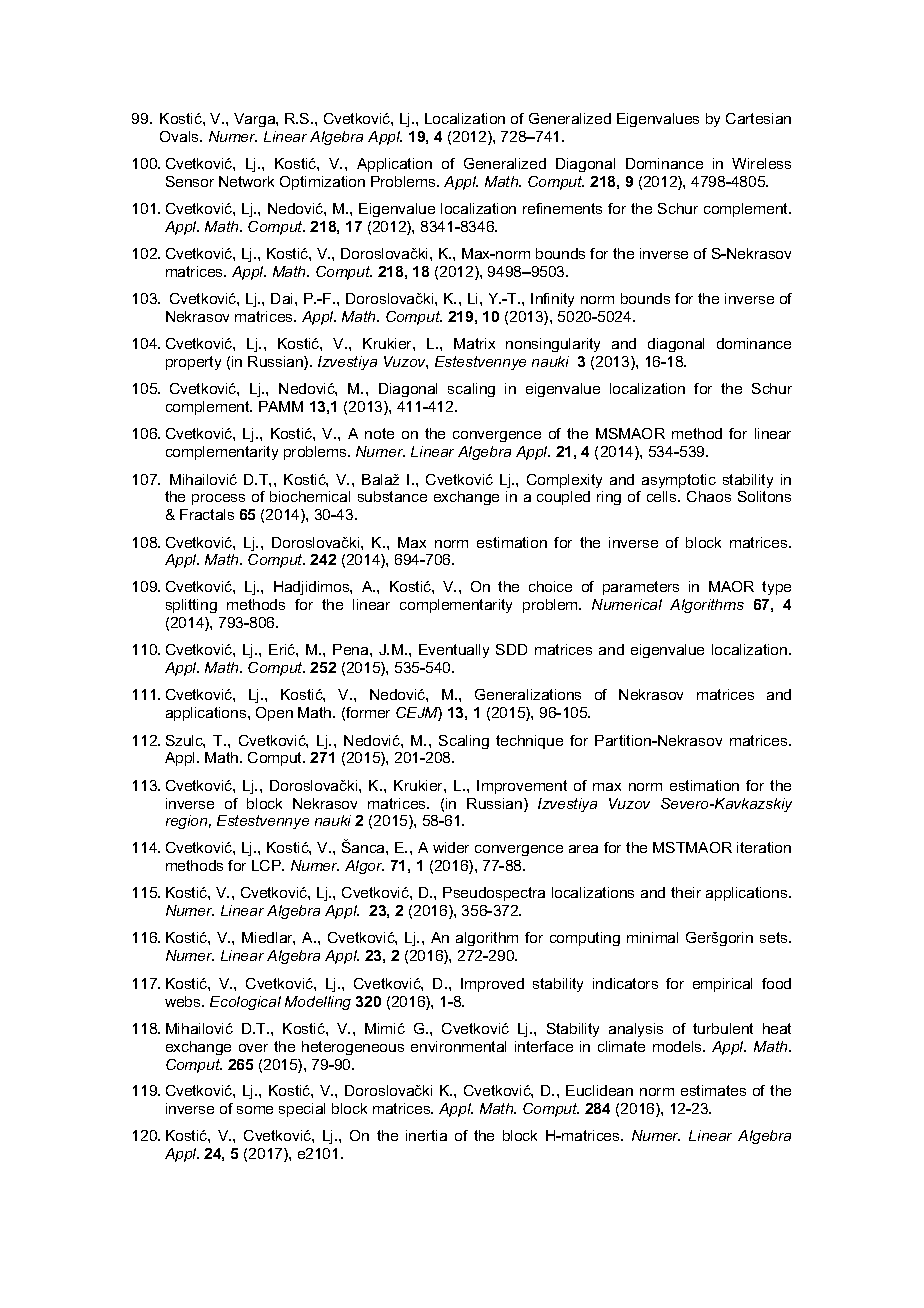 The width and height of the screenshot is (924, 1308). What do you see at coordinates (246, 181) in the screenshot?
I see `Network` at bounding box center [246, 181].
